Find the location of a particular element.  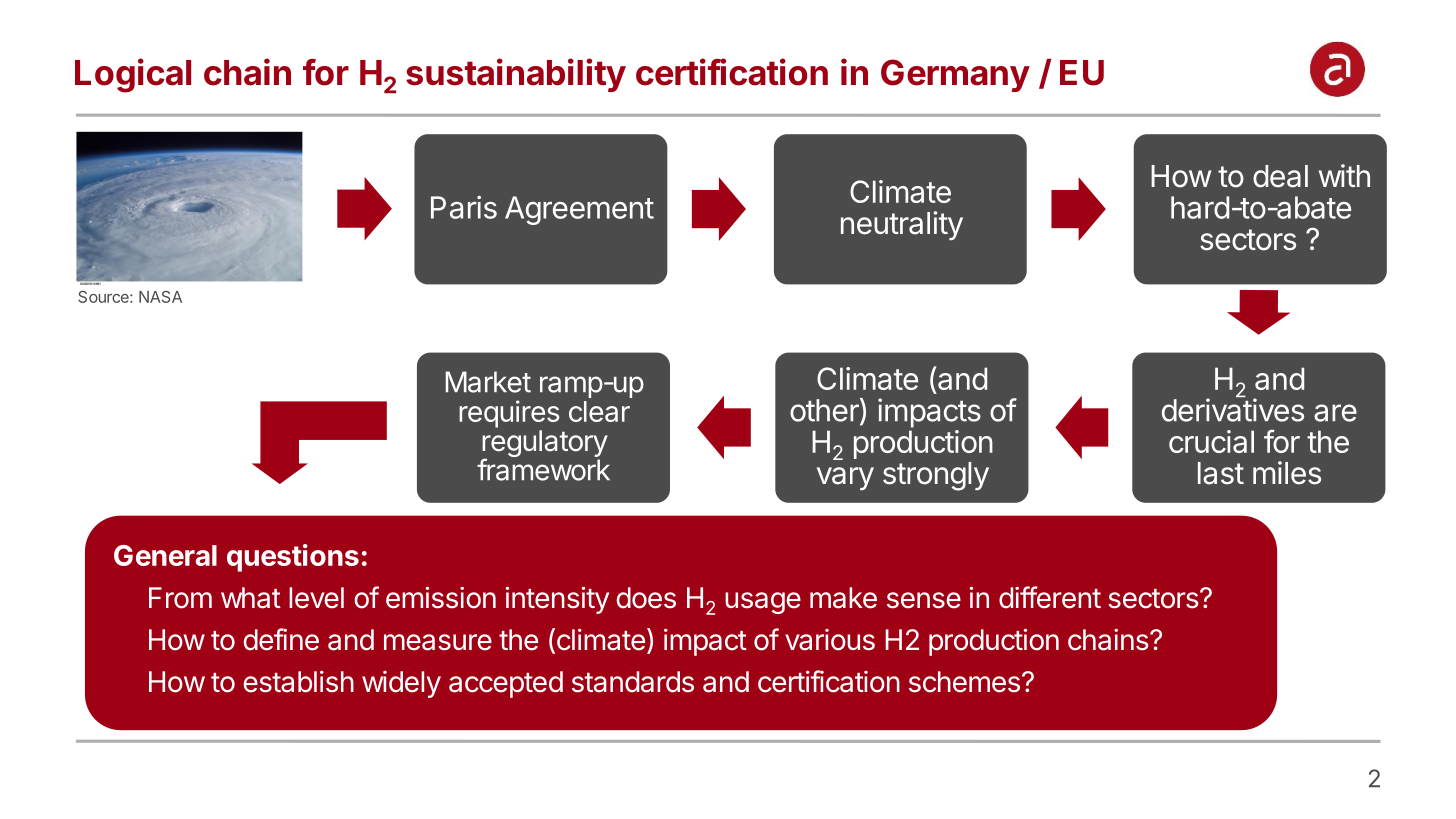

Paris is located at coordinates (464, 207).
